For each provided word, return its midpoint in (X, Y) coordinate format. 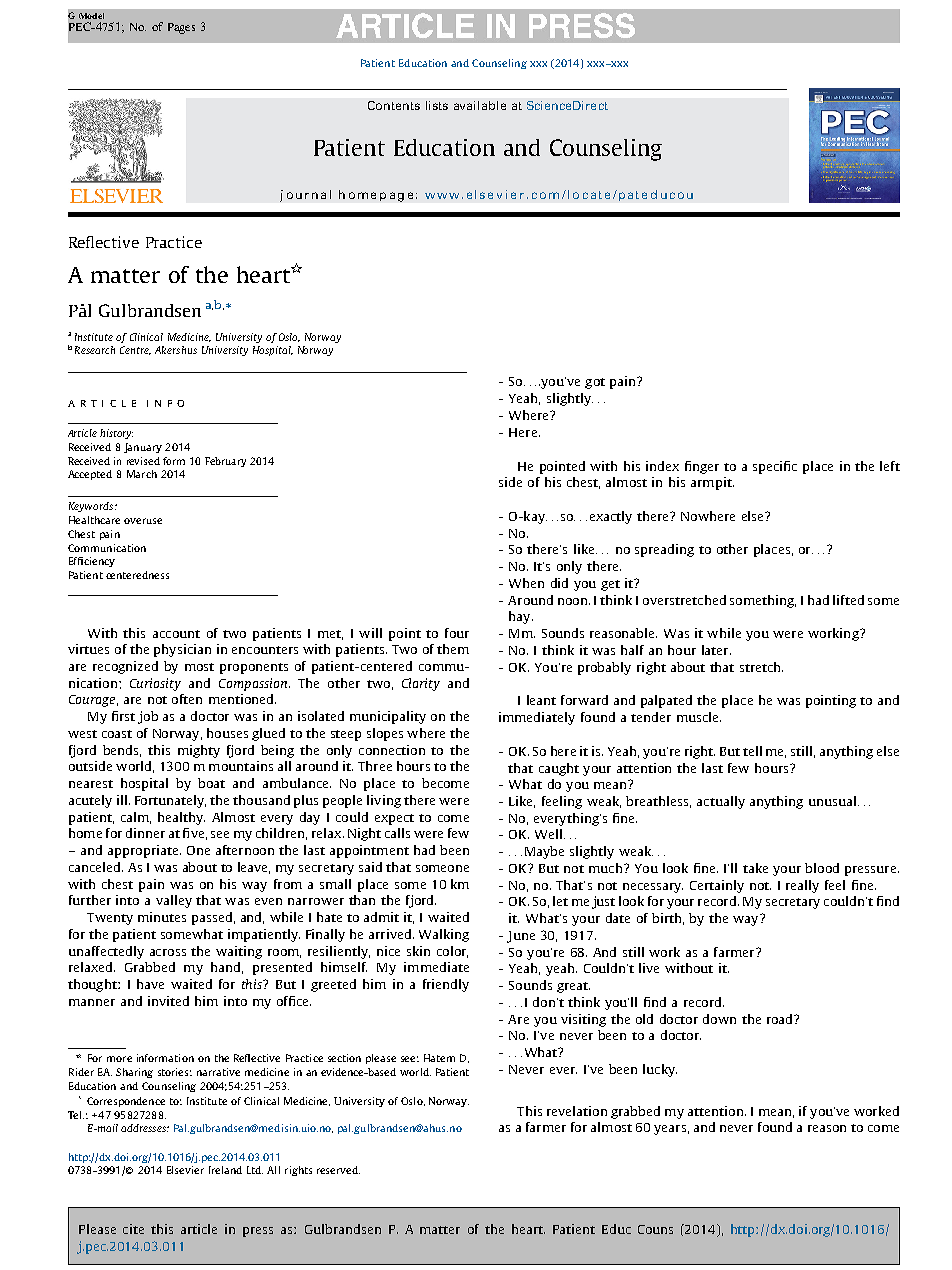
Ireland (225, 1170)
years (670, 1130)
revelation (577, 1111)
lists (437, 105)
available (480, 105)
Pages (181, 28)
